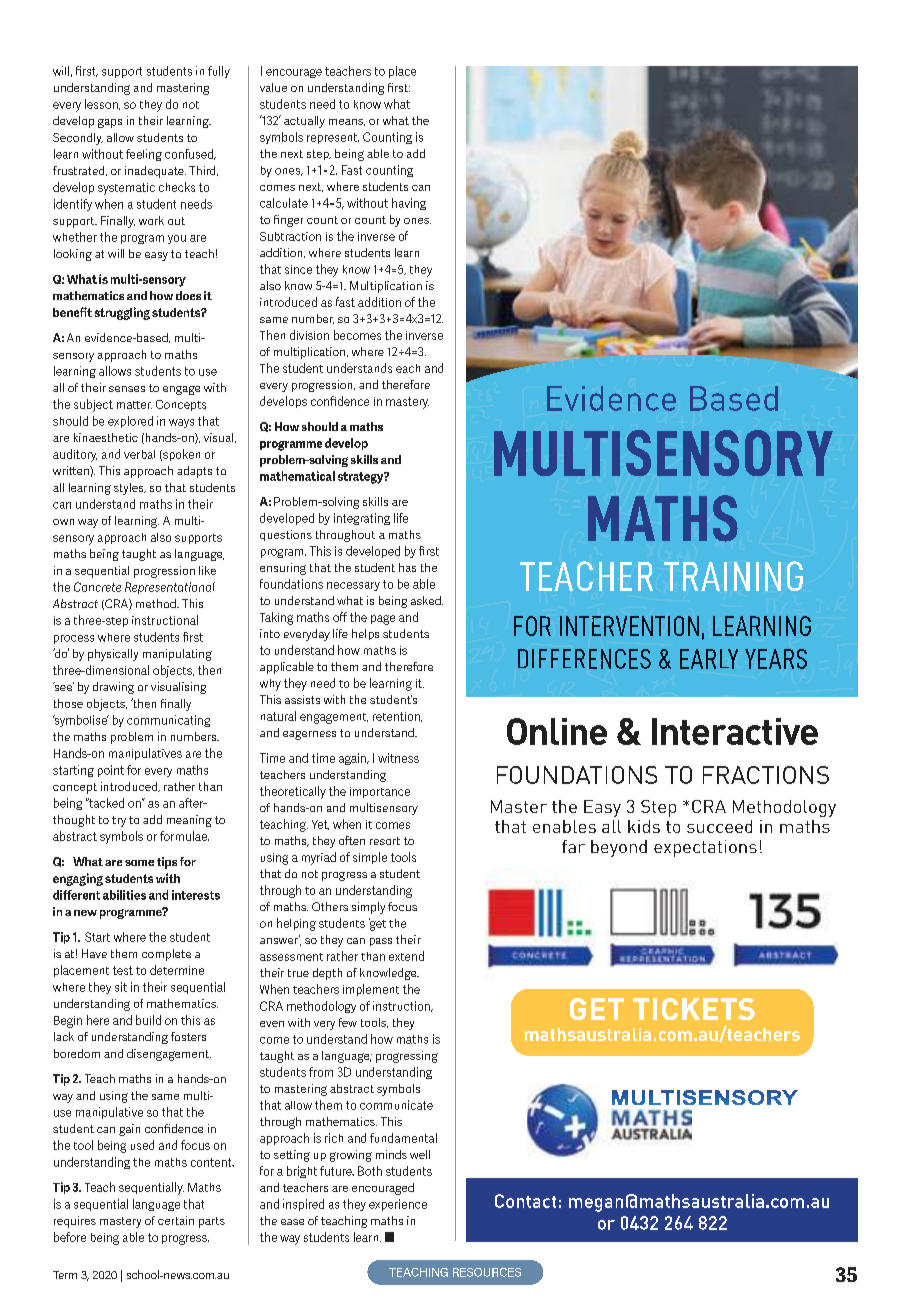  I want to click on integrating, so click(362, 519).
